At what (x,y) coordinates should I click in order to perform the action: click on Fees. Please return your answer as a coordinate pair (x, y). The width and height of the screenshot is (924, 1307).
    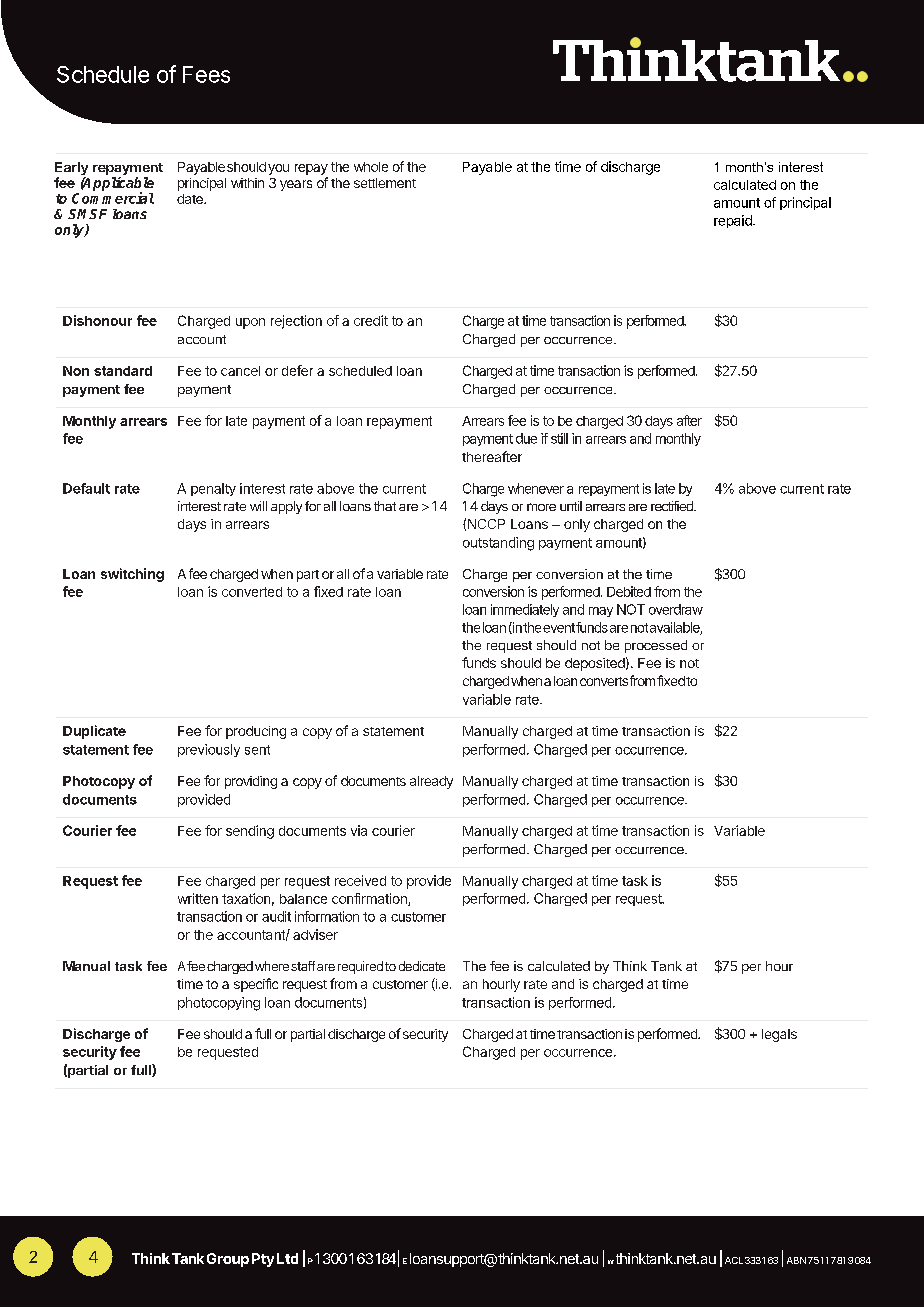
    Looking at the image, I should click on (206, 74).
